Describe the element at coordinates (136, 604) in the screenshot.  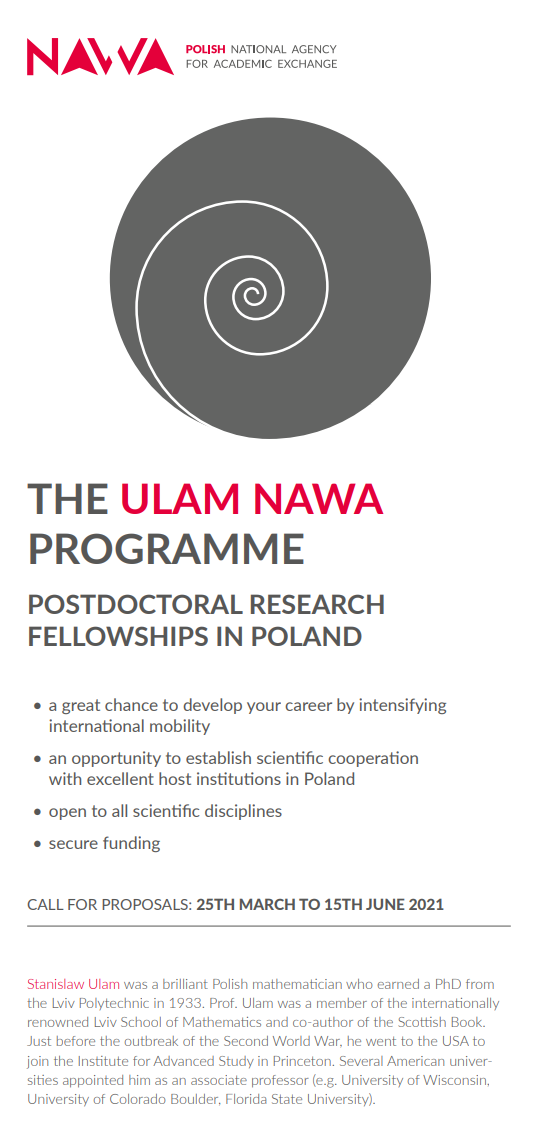
I see `POSTDOCTORAL` at that location.
